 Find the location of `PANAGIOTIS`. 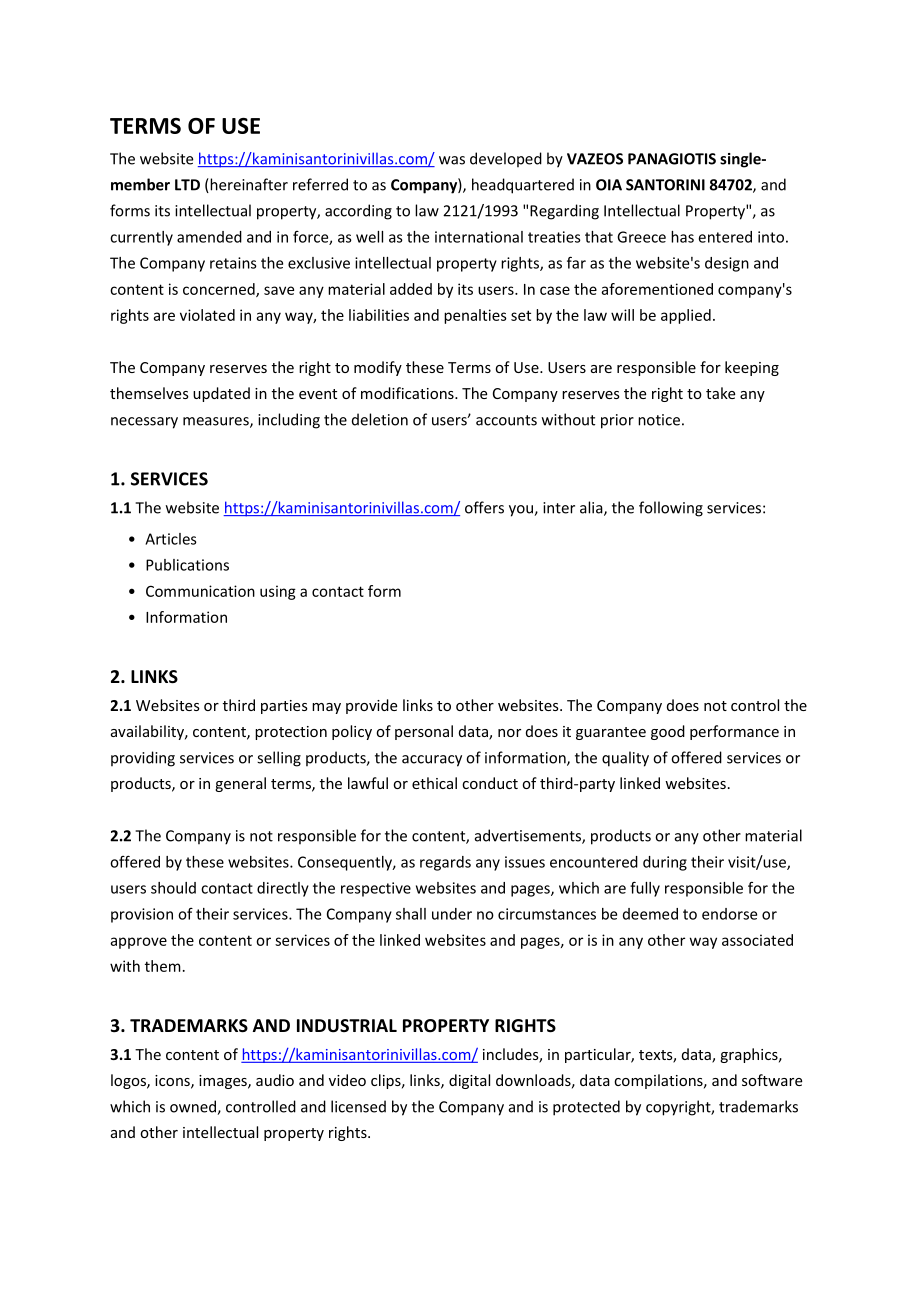

PANAGIOTIS is located at coordinates (672, 159).
